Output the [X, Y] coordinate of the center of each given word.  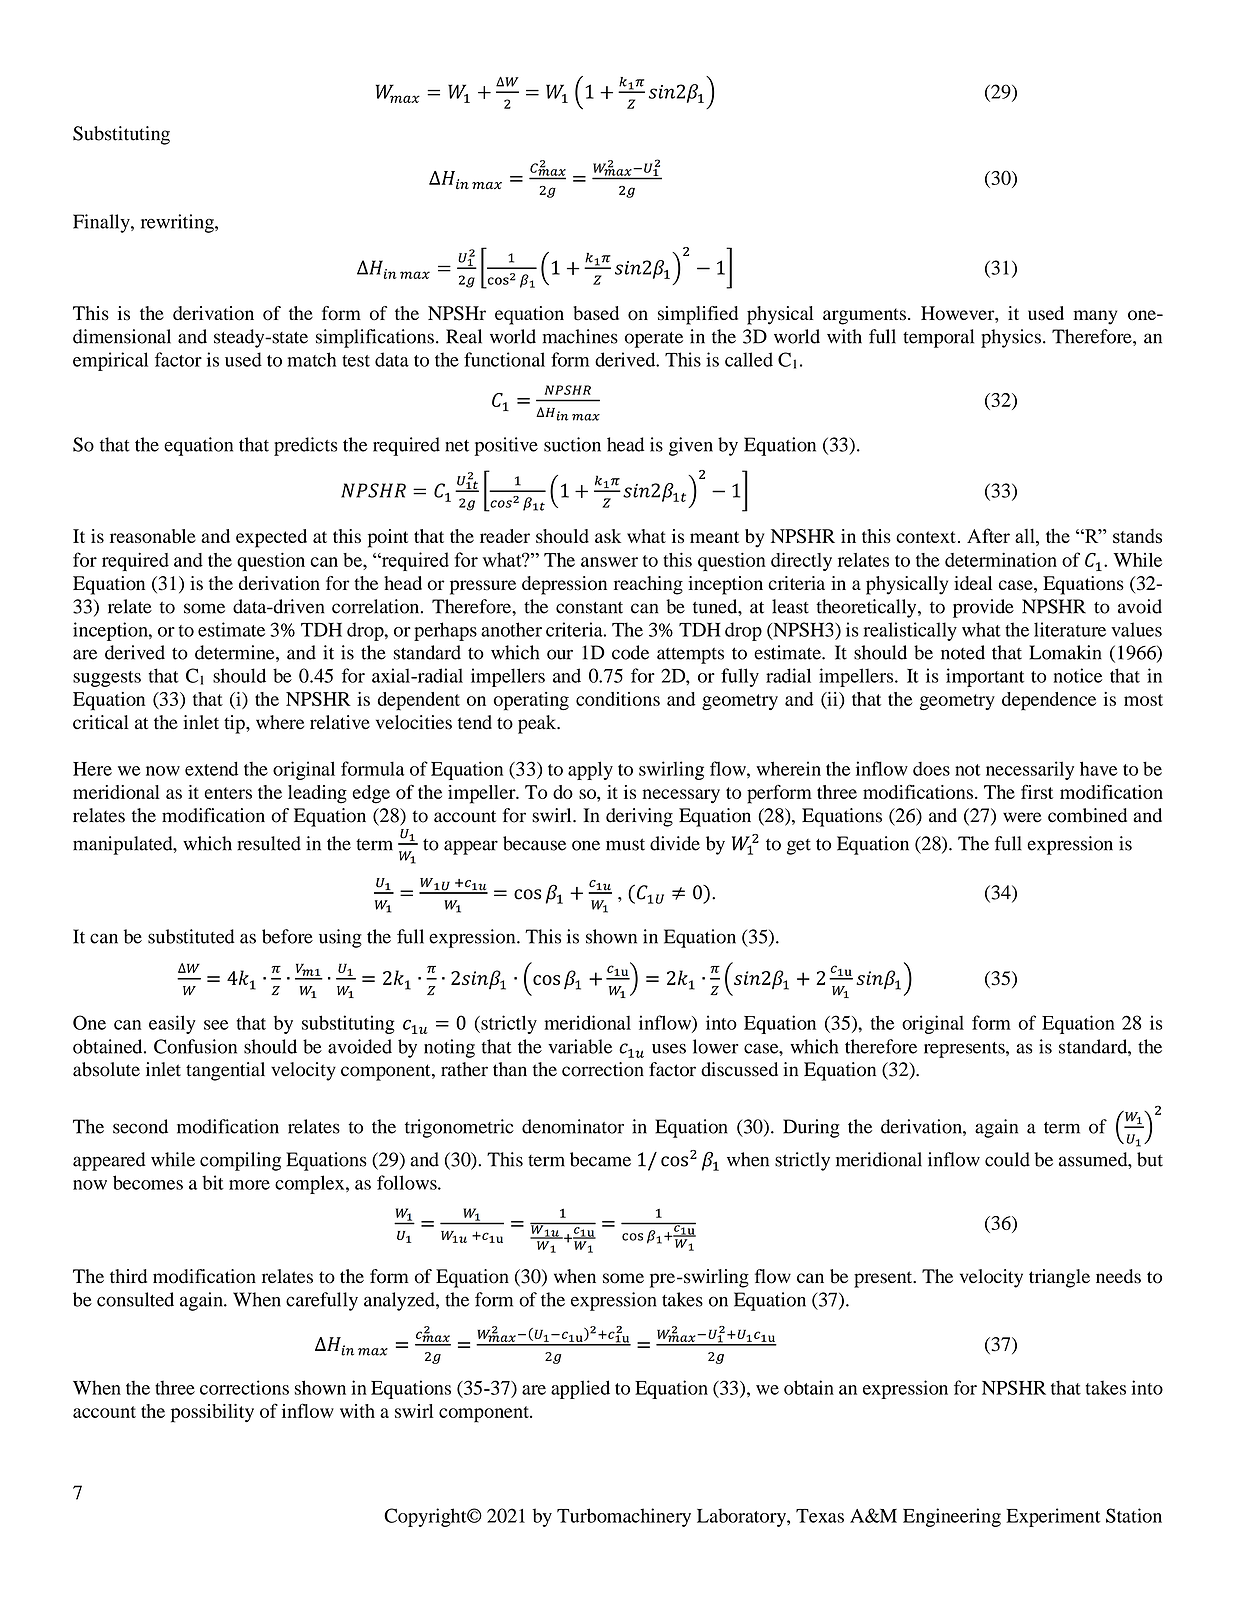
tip [235, 724]
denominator [573, 1126]
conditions [618, 699]
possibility [212, 1413]
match [311, 359]
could [1007, 1159]
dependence [1049, 701]
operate [654, 340]
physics [1011, 338]
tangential [225, 1071]
